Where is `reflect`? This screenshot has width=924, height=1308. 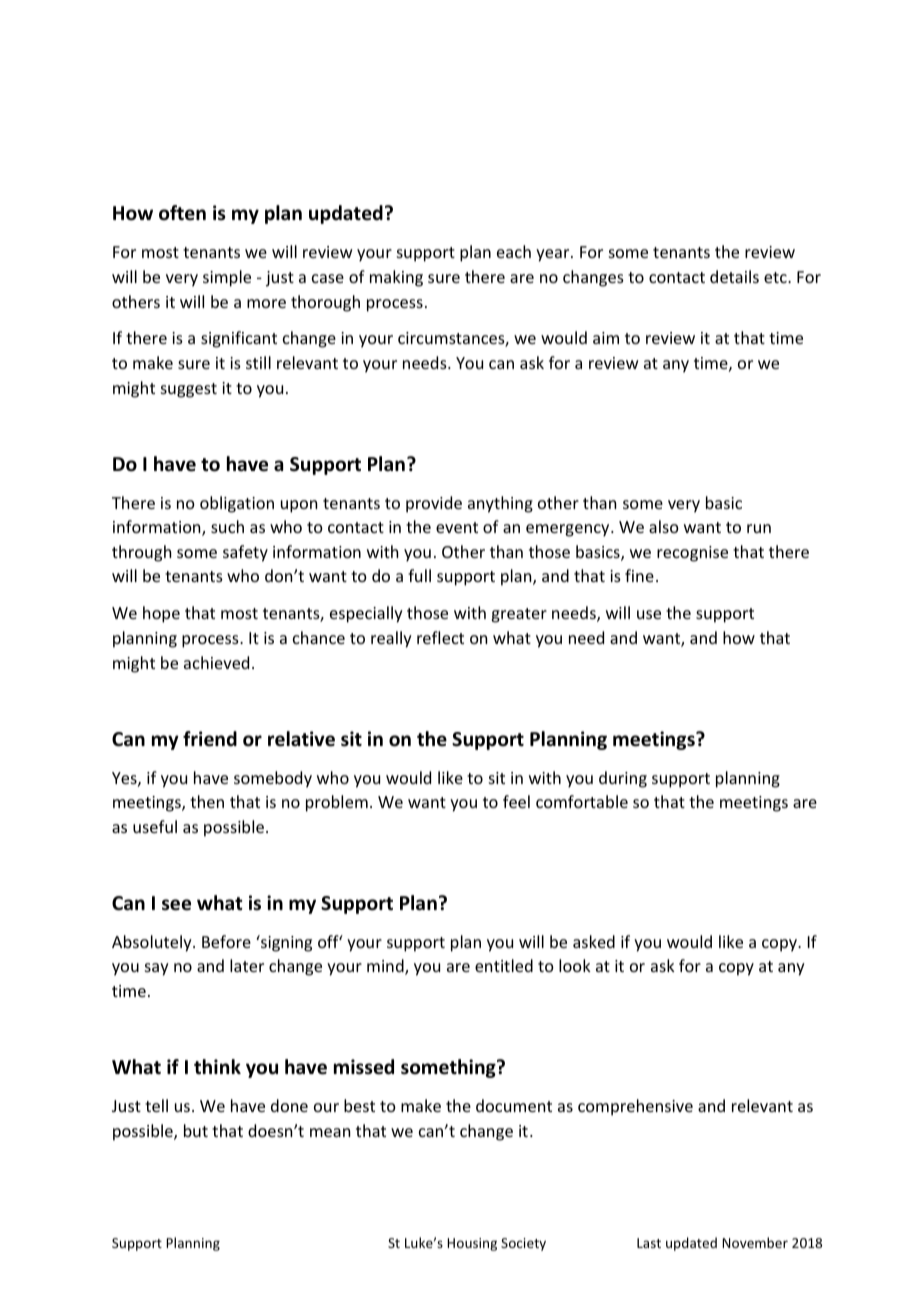
reflect is located at coordinates (440, 637).
